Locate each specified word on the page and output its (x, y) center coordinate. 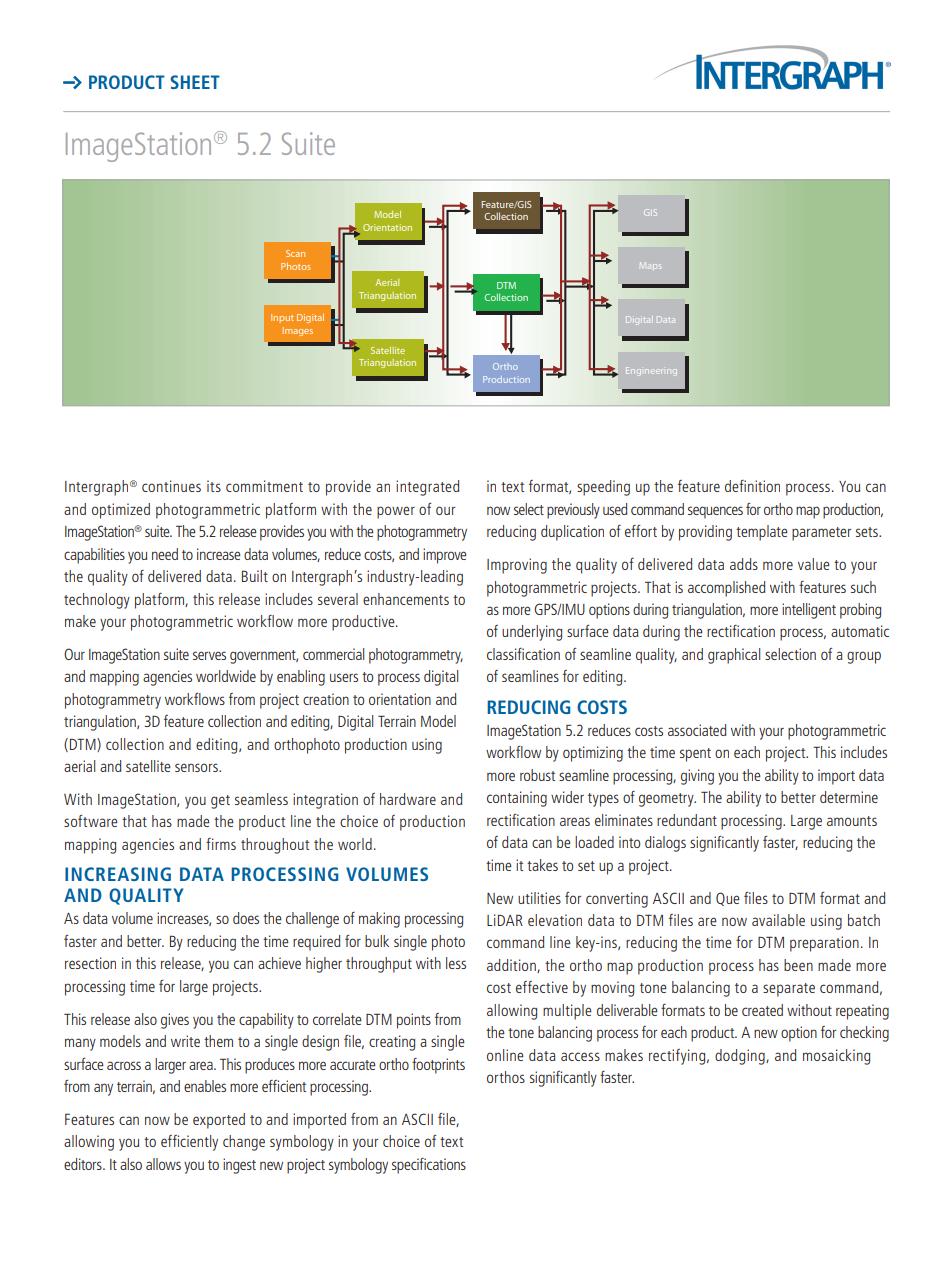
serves (209, 655)
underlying (532, 633)
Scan (295, 253)
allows (163, 1164)
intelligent (809, 611)
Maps (650, 265)
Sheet (195, 82)
